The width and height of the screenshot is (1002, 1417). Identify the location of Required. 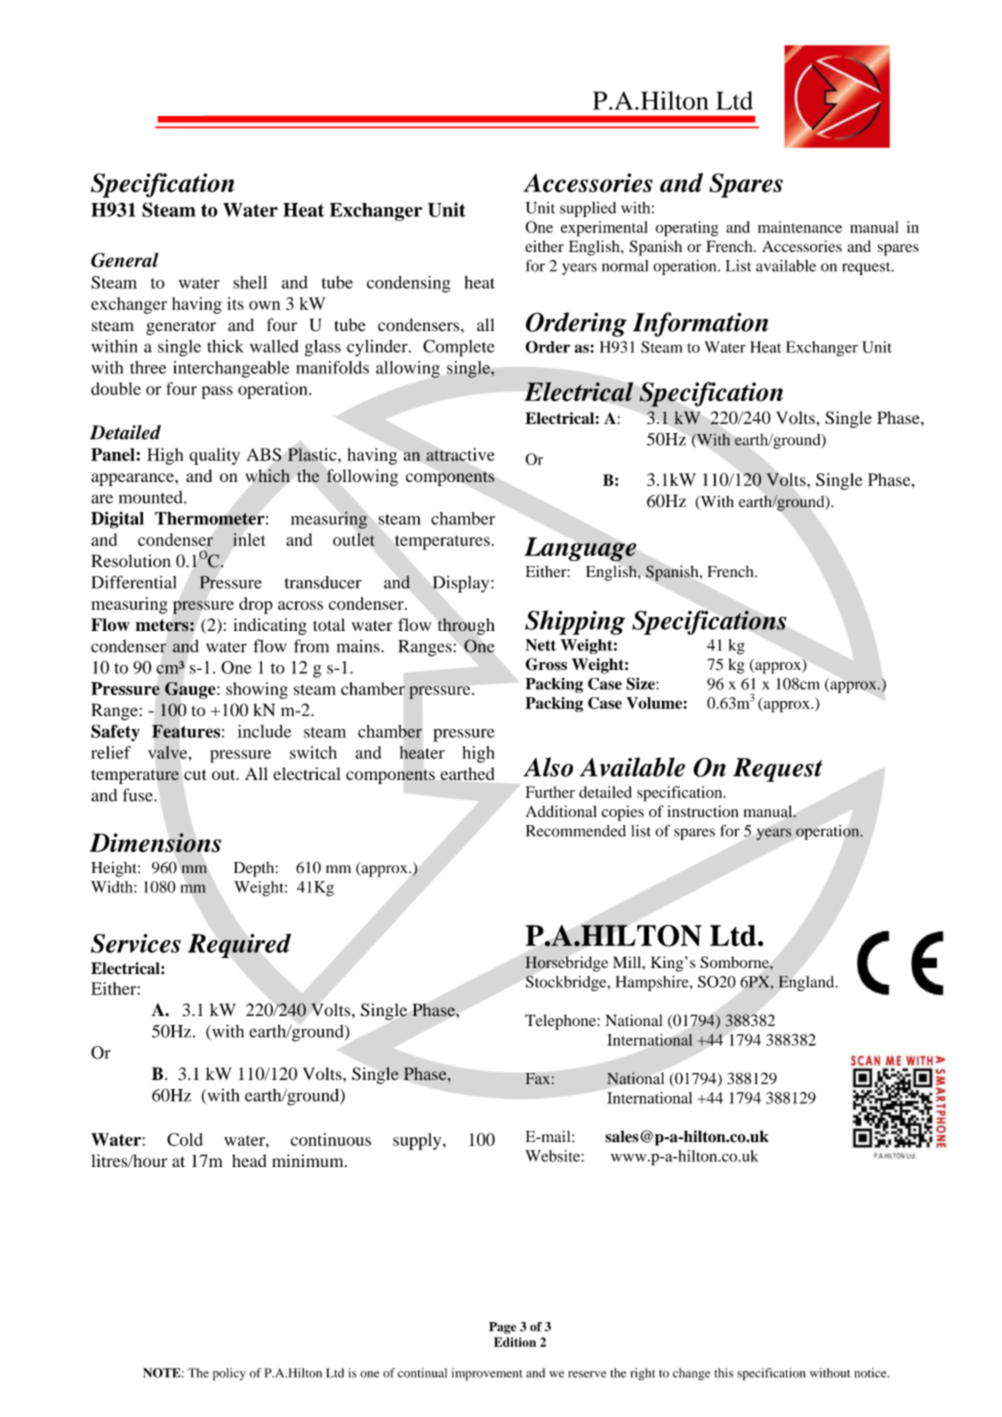
(239, 945).
